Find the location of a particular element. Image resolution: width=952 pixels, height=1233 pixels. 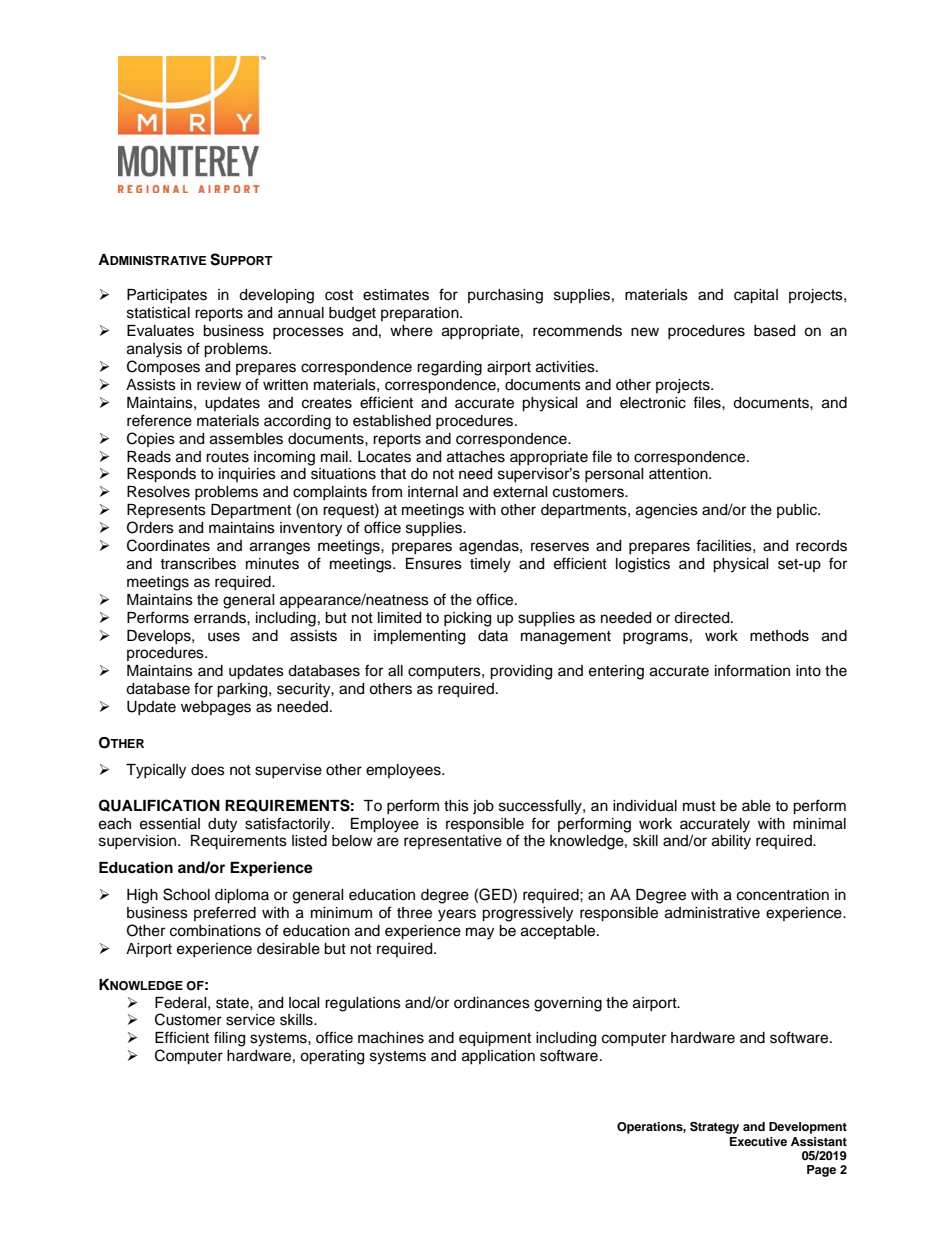

based is located at coordinates (774, 331).
